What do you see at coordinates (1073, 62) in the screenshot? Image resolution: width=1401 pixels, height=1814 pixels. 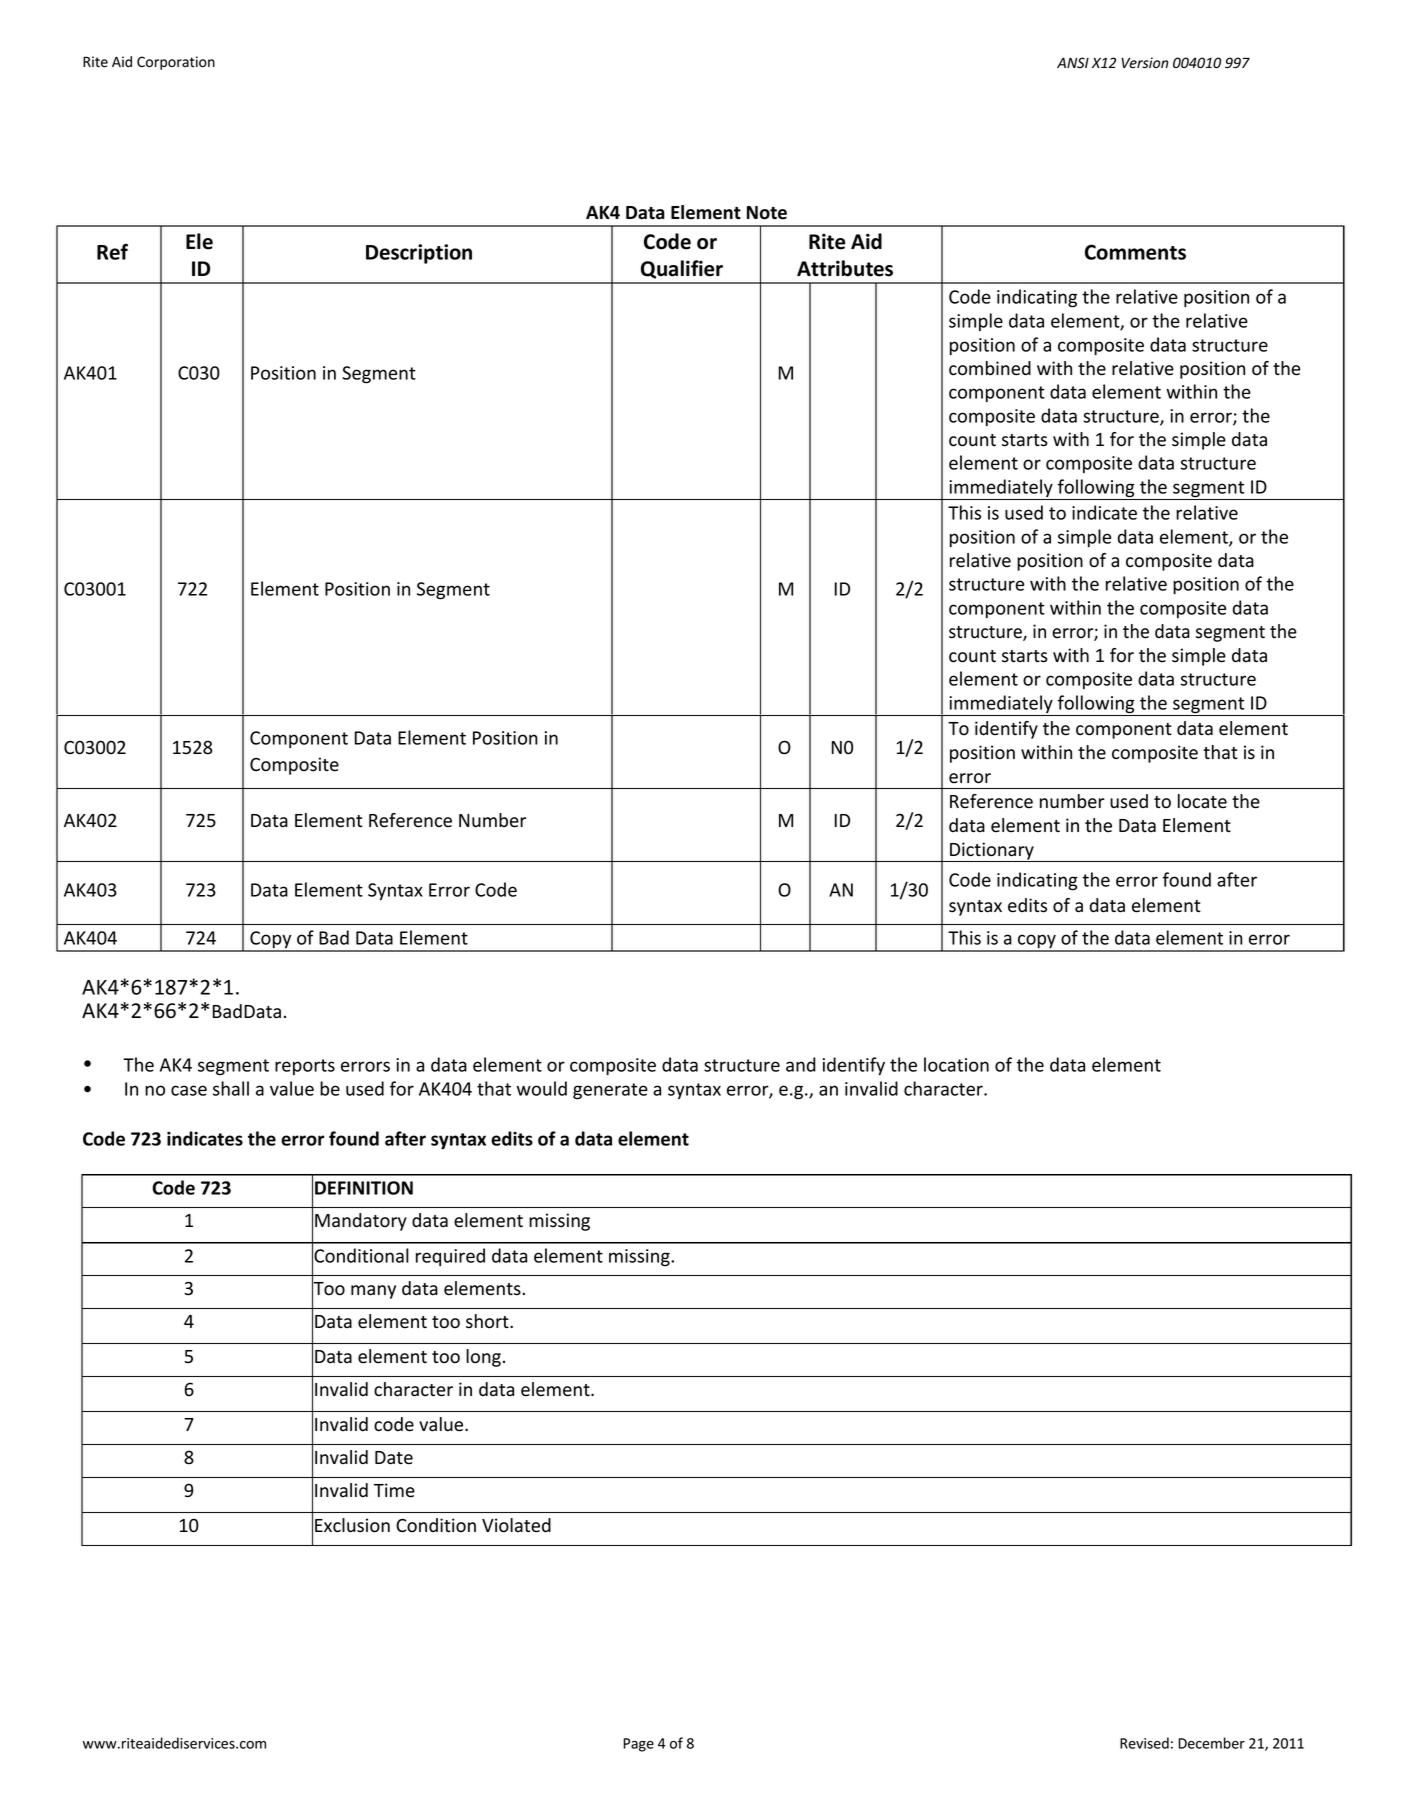 I see `ANSI` at bounding box center [1073, 62].
